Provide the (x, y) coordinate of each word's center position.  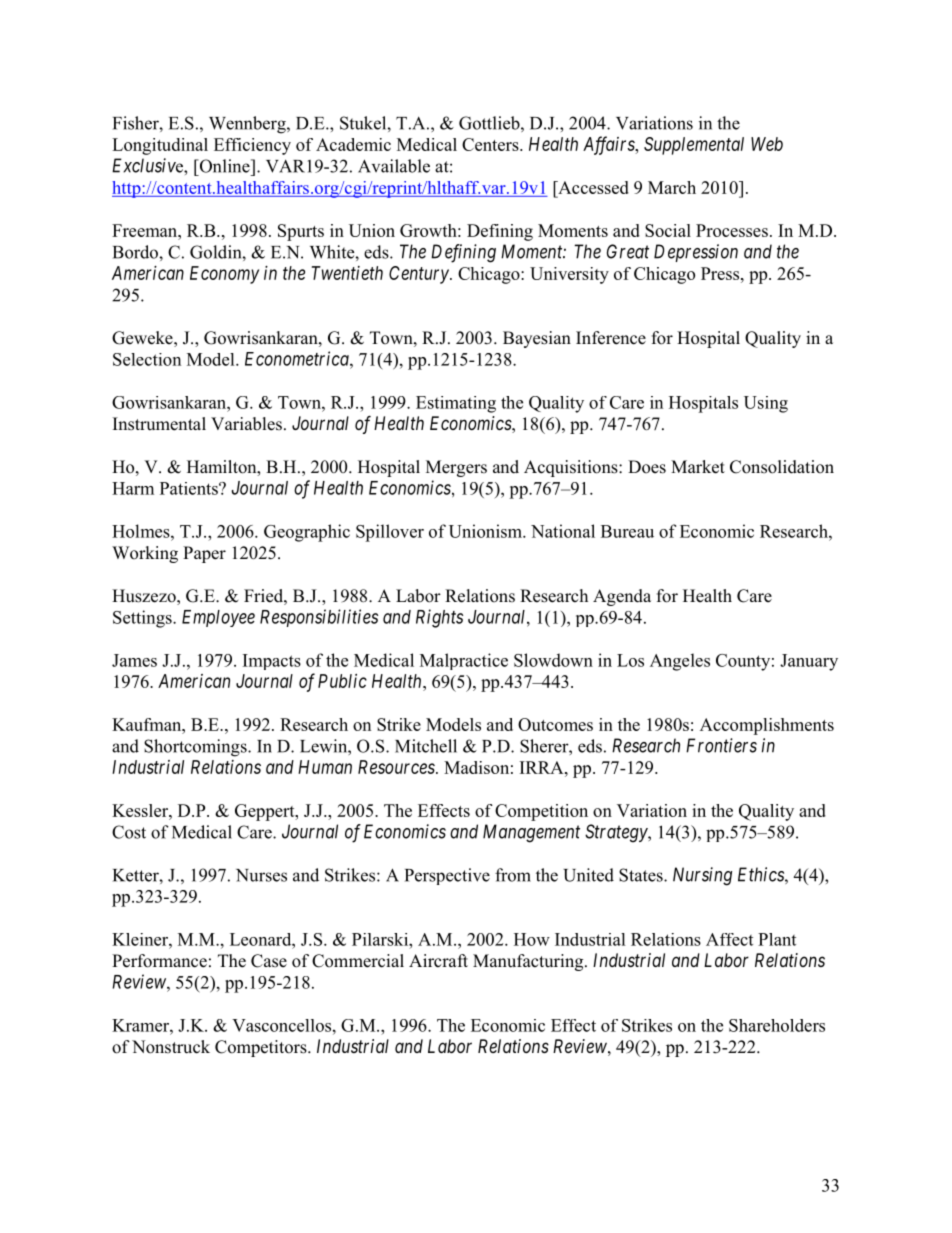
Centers (491, 144)
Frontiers (721, 745)
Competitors (262, 1048)
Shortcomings (196, 748)
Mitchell (426, 746)
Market (698, 467)
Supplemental (694, 146)
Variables (246, 424)
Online (224, 166)
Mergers (456, 468)
